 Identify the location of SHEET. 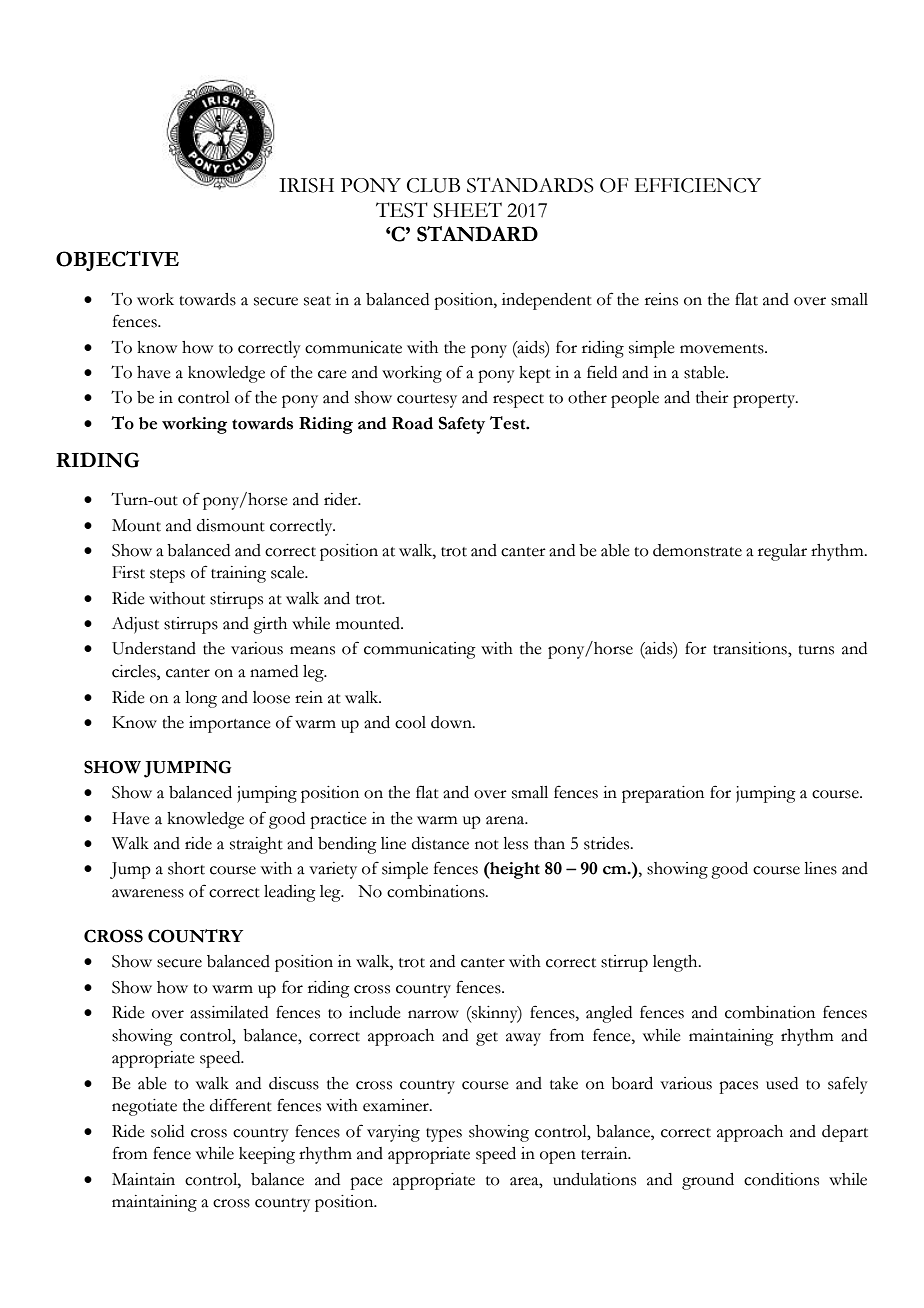
(467, 210).
